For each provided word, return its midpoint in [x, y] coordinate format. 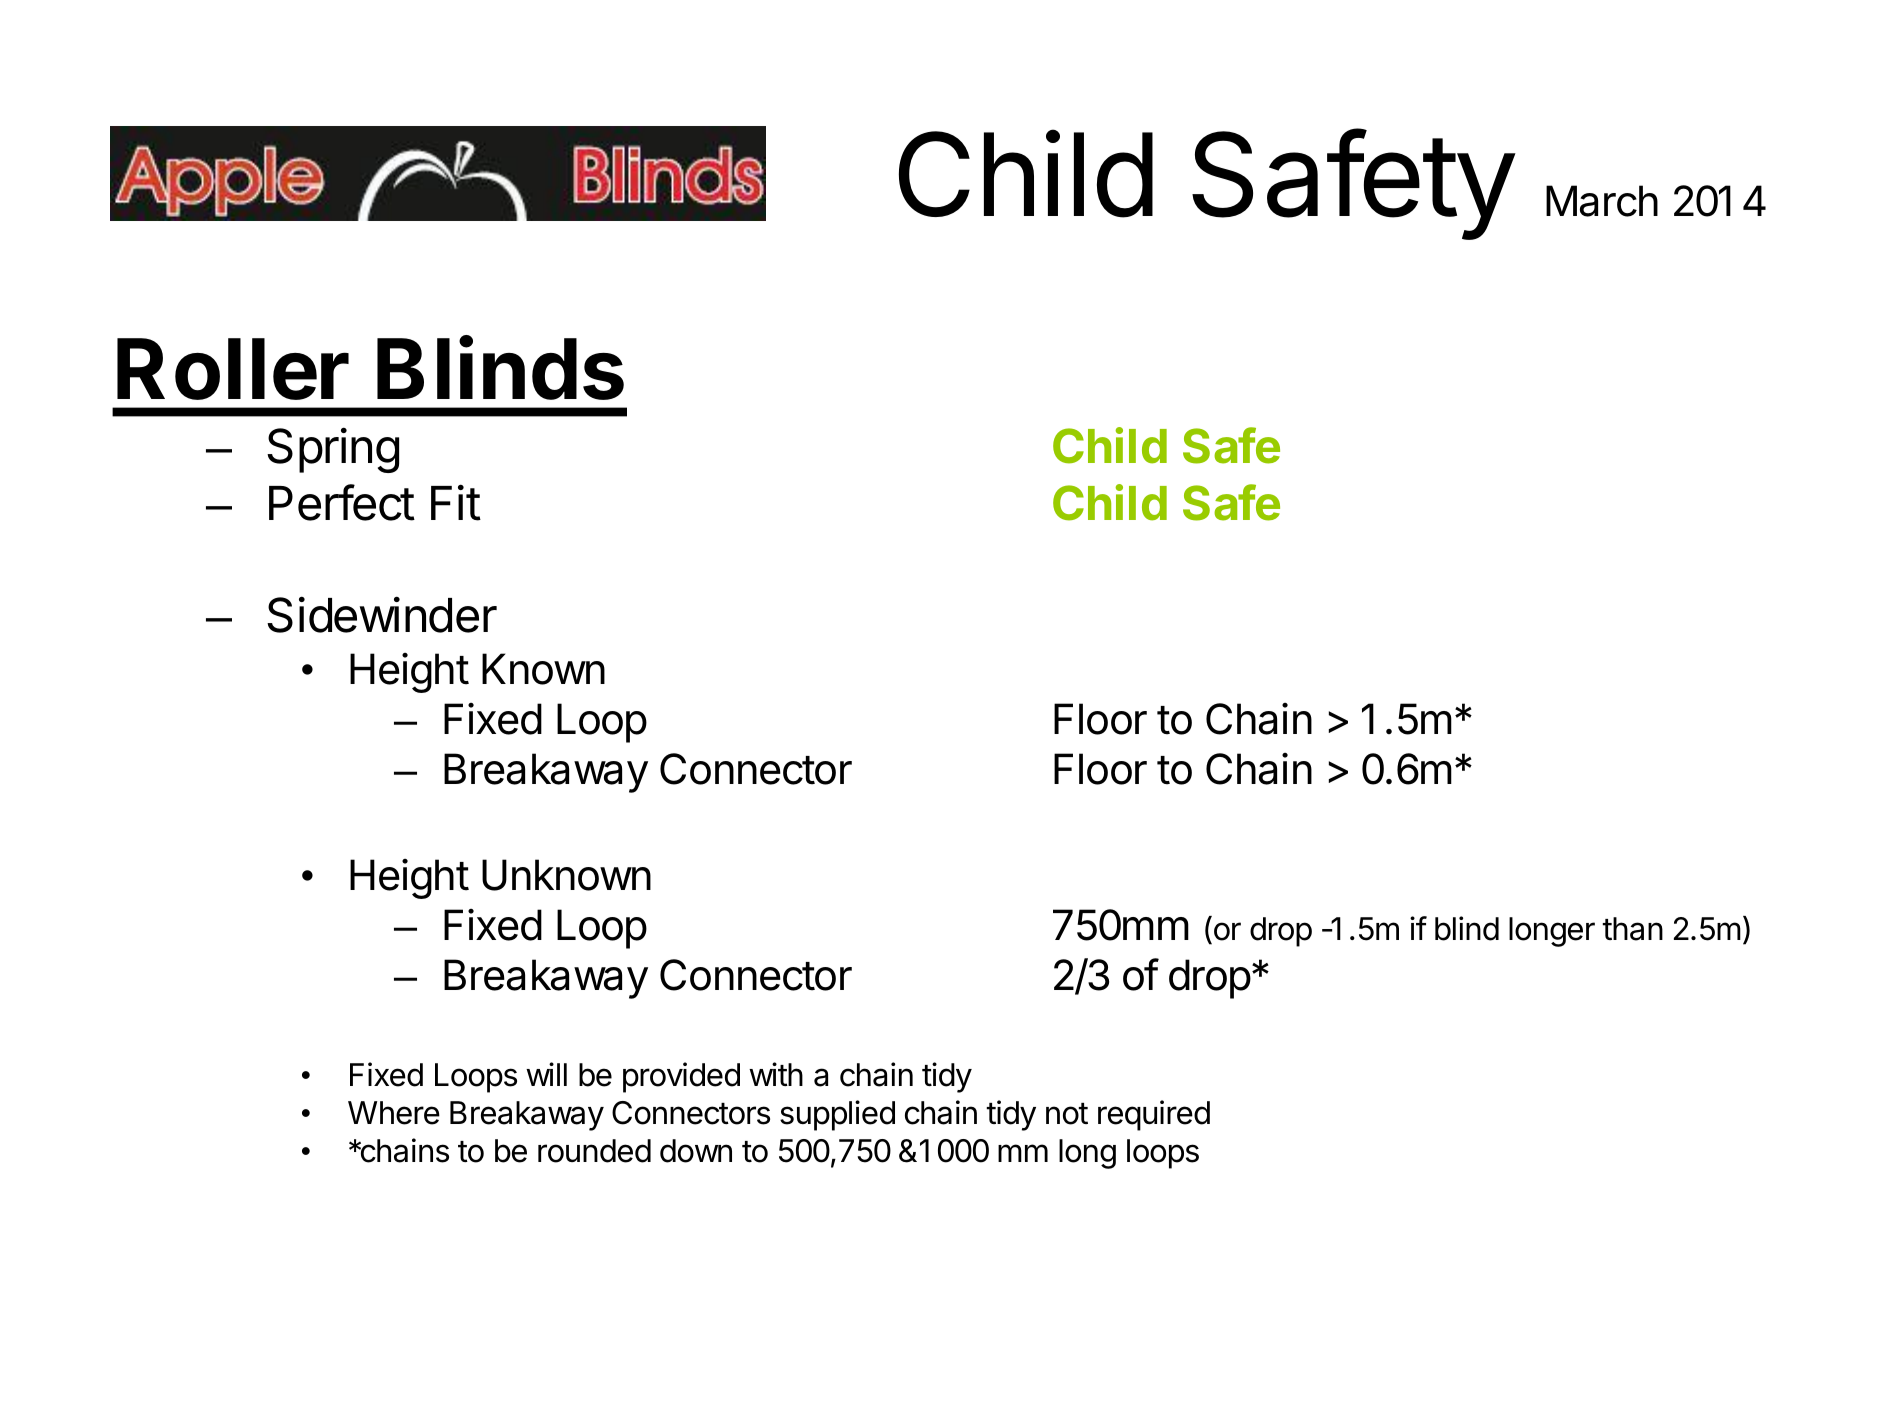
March [1602, 201]
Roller [233, 369]
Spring [333, 450]
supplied [837, 1115]
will [546, 1074]
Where [394, 1113]
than [1632, 929]
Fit [456, 502]
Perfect [342, 502]
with [776, 1074]
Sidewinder [382, 614]
